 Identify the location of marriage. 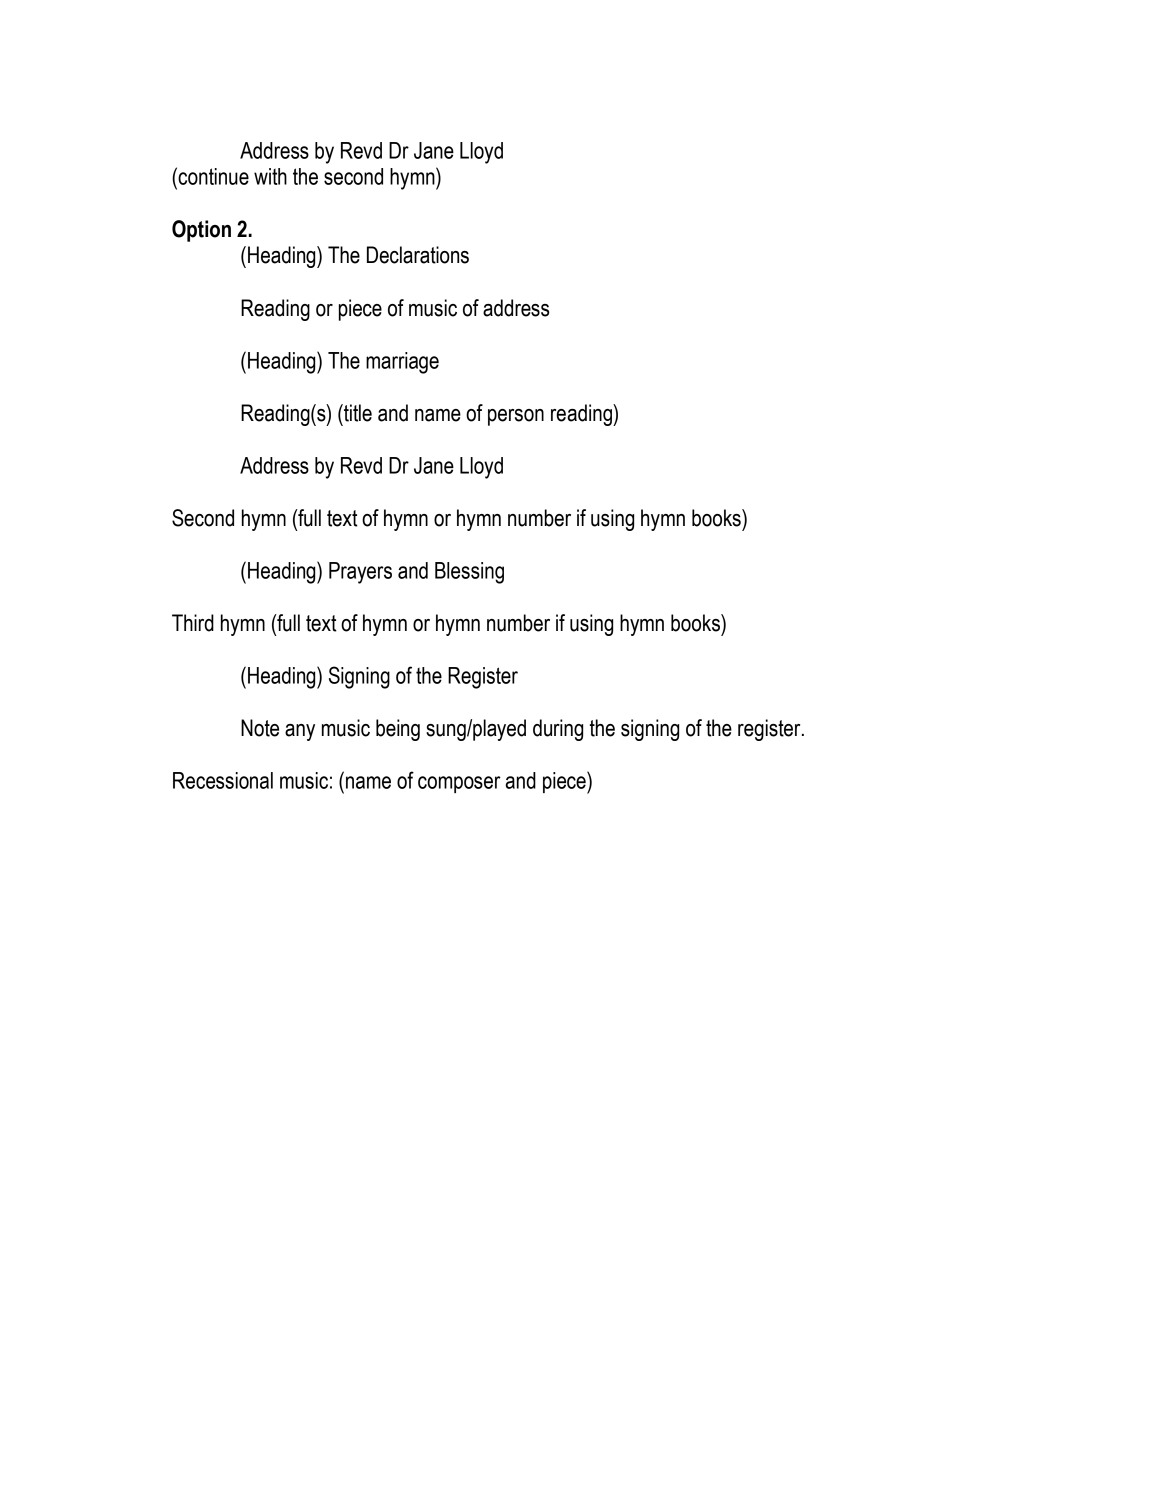
(402, 363).
